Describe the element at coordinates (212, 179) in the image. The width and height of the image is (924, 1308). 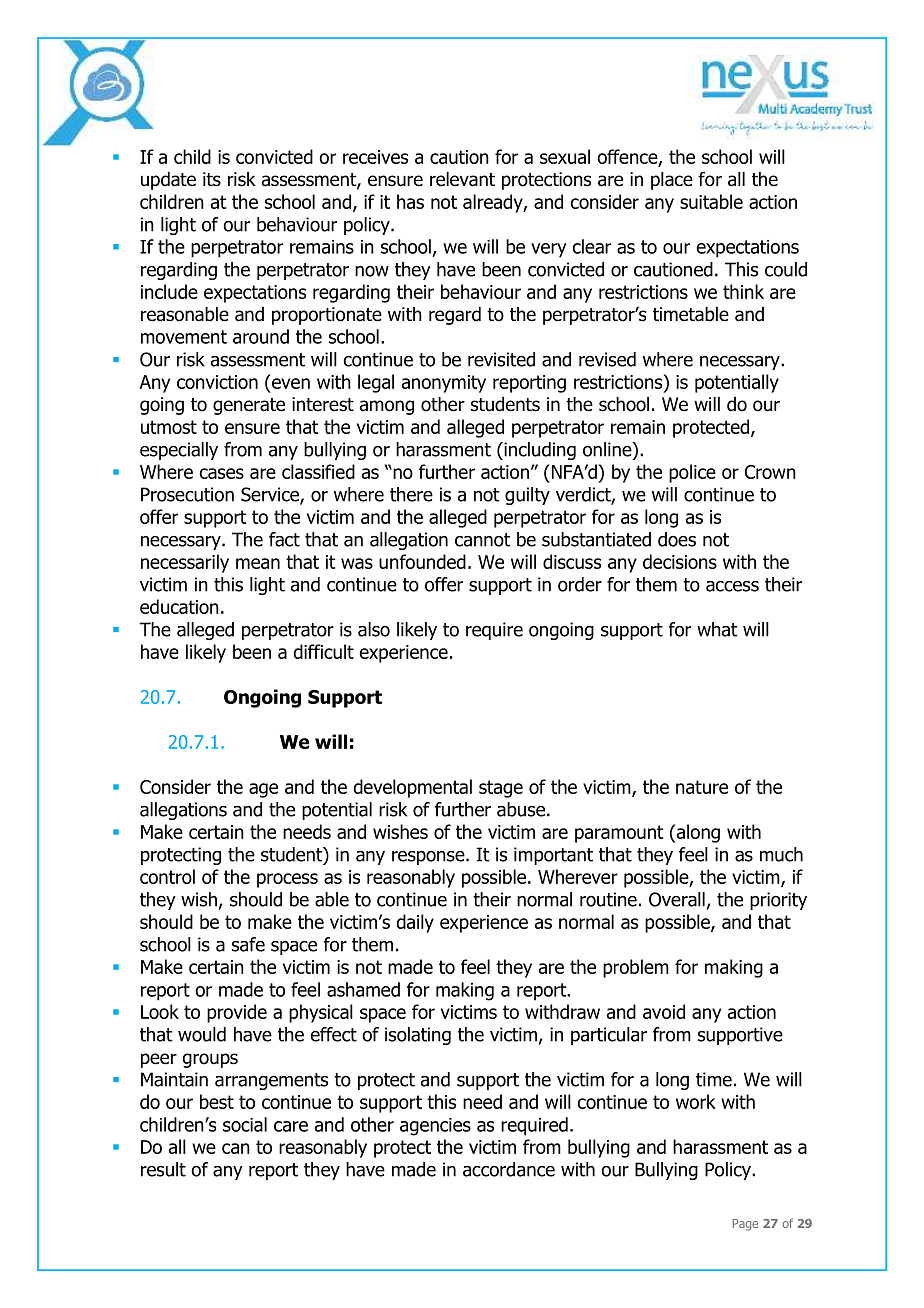
I see `its` at that location.
